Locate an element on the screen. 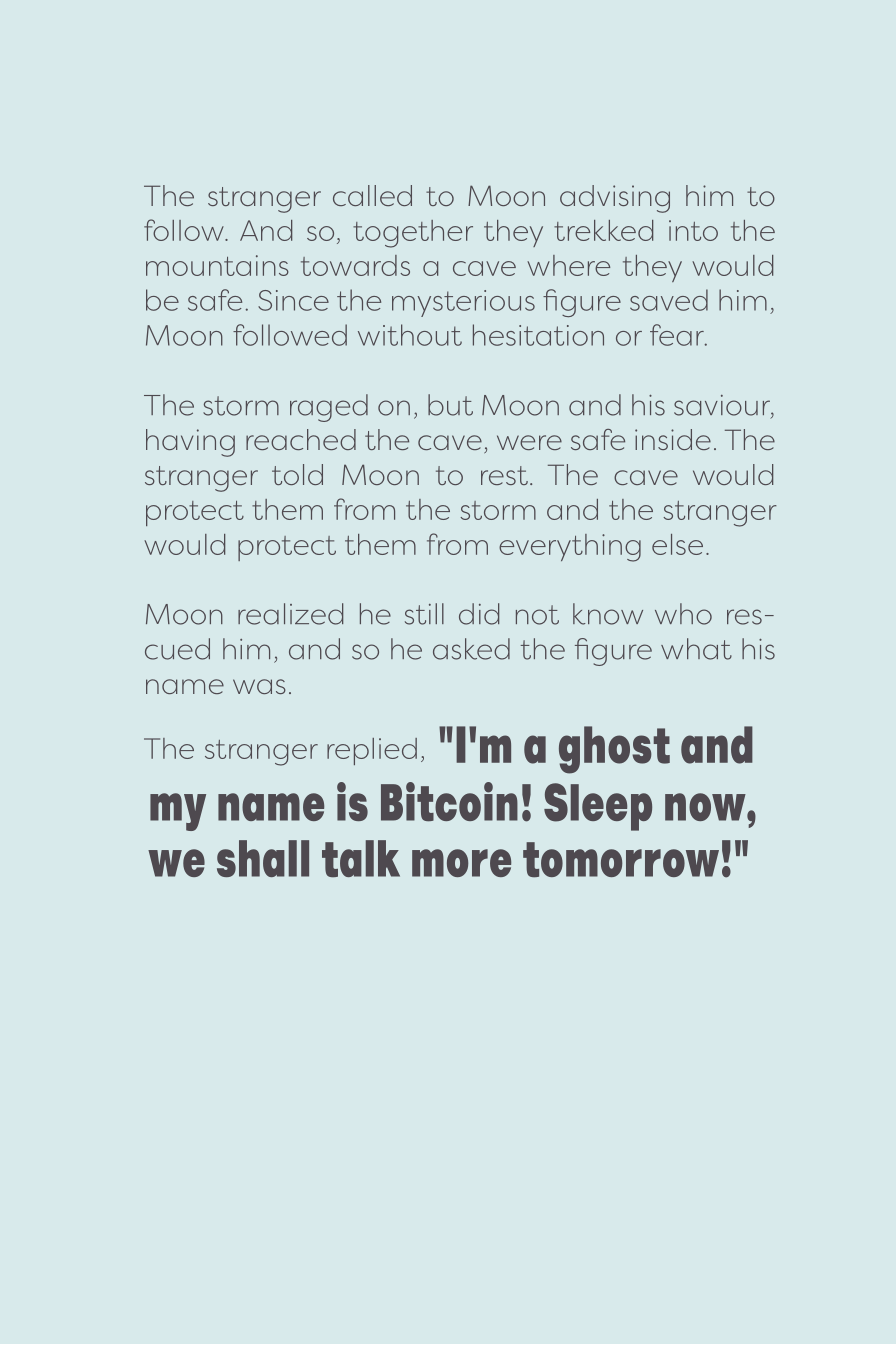 Image resolution: width=896 pixels, height=1345 pixels. shall is located at coordinates (263, 858).
